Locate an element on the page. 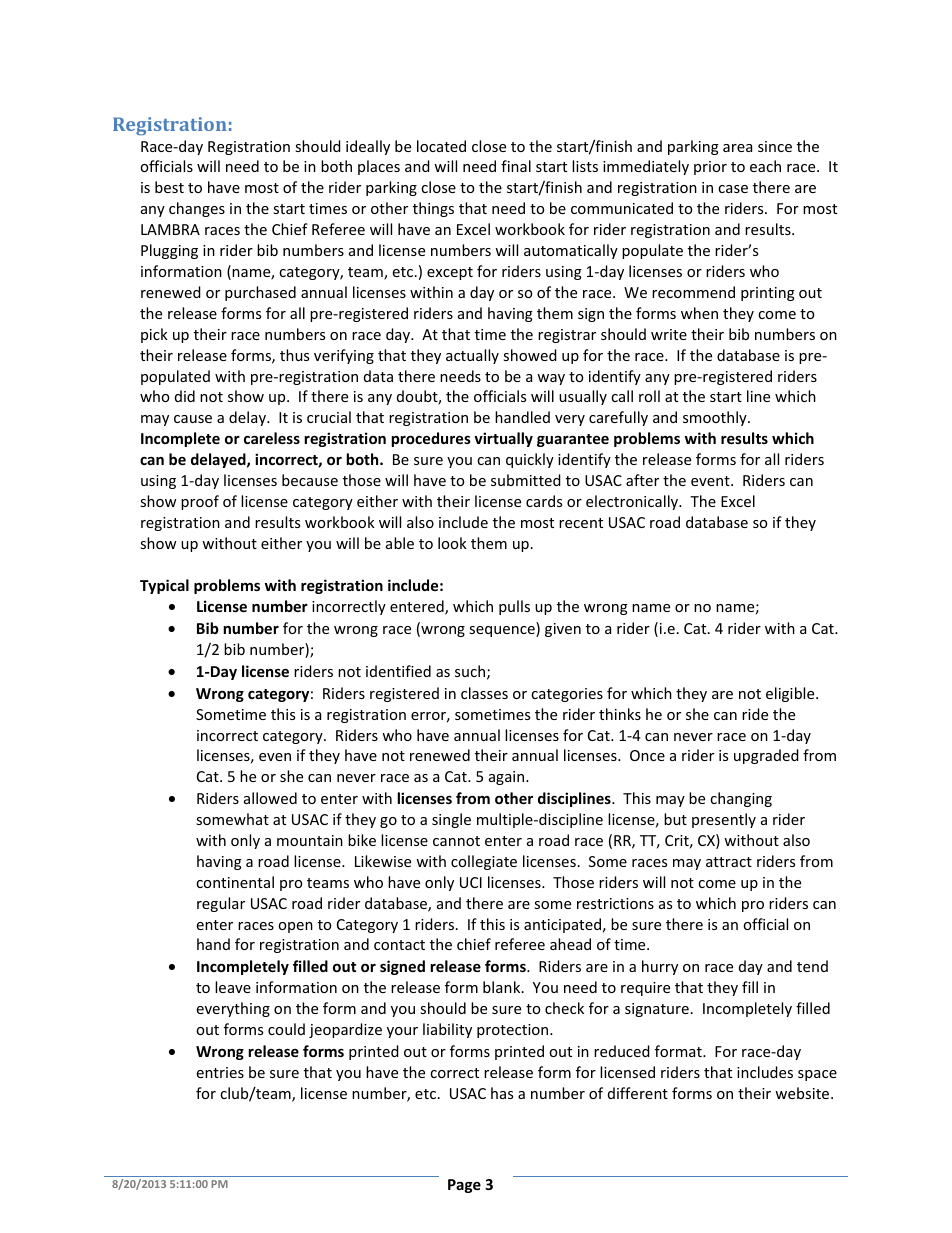 The width and height of the image is (952, 1233). proof is located at coordinates (200, 502).
